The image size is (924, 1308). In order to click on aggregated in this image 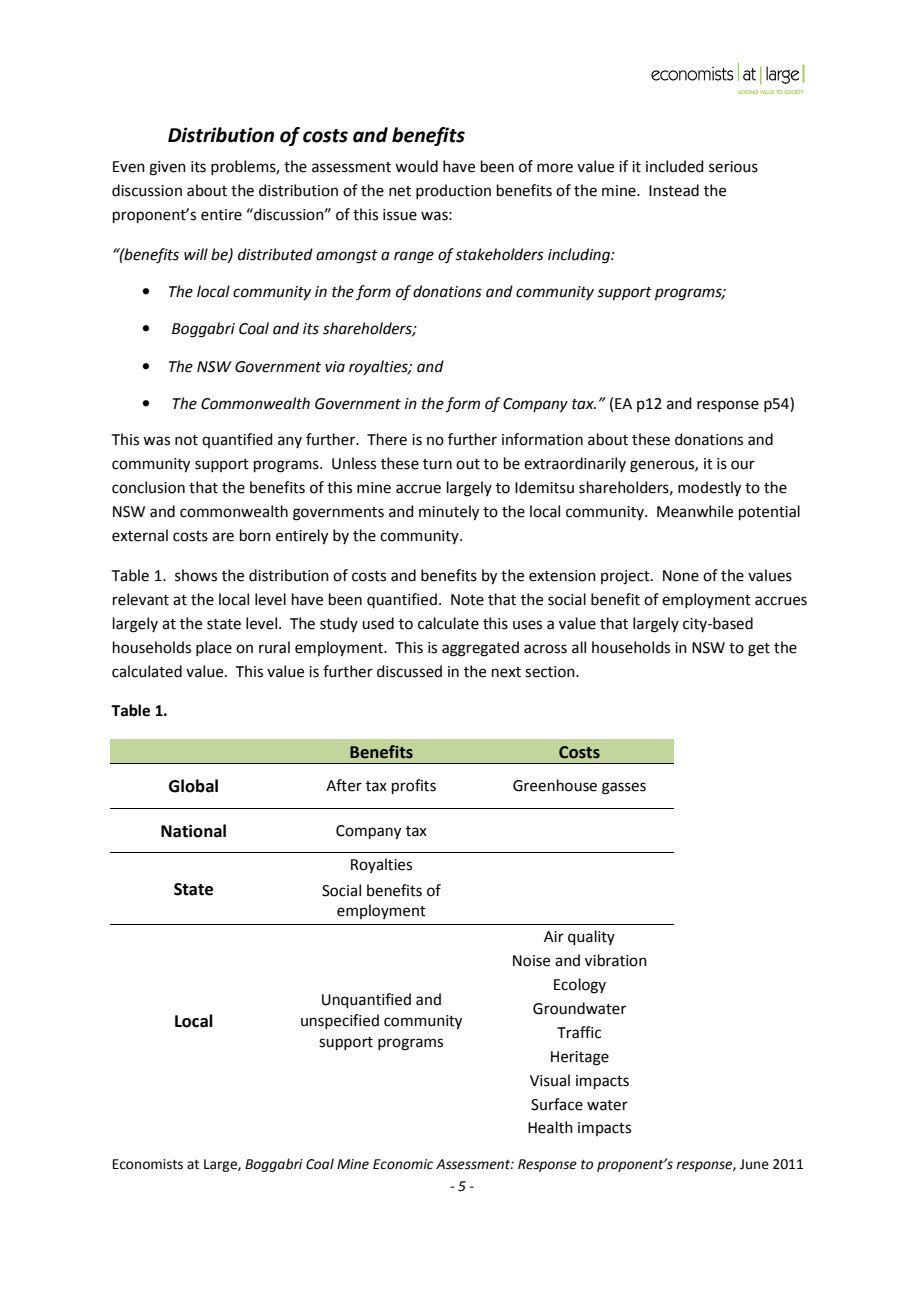, I will do `click(480, 649)`.
